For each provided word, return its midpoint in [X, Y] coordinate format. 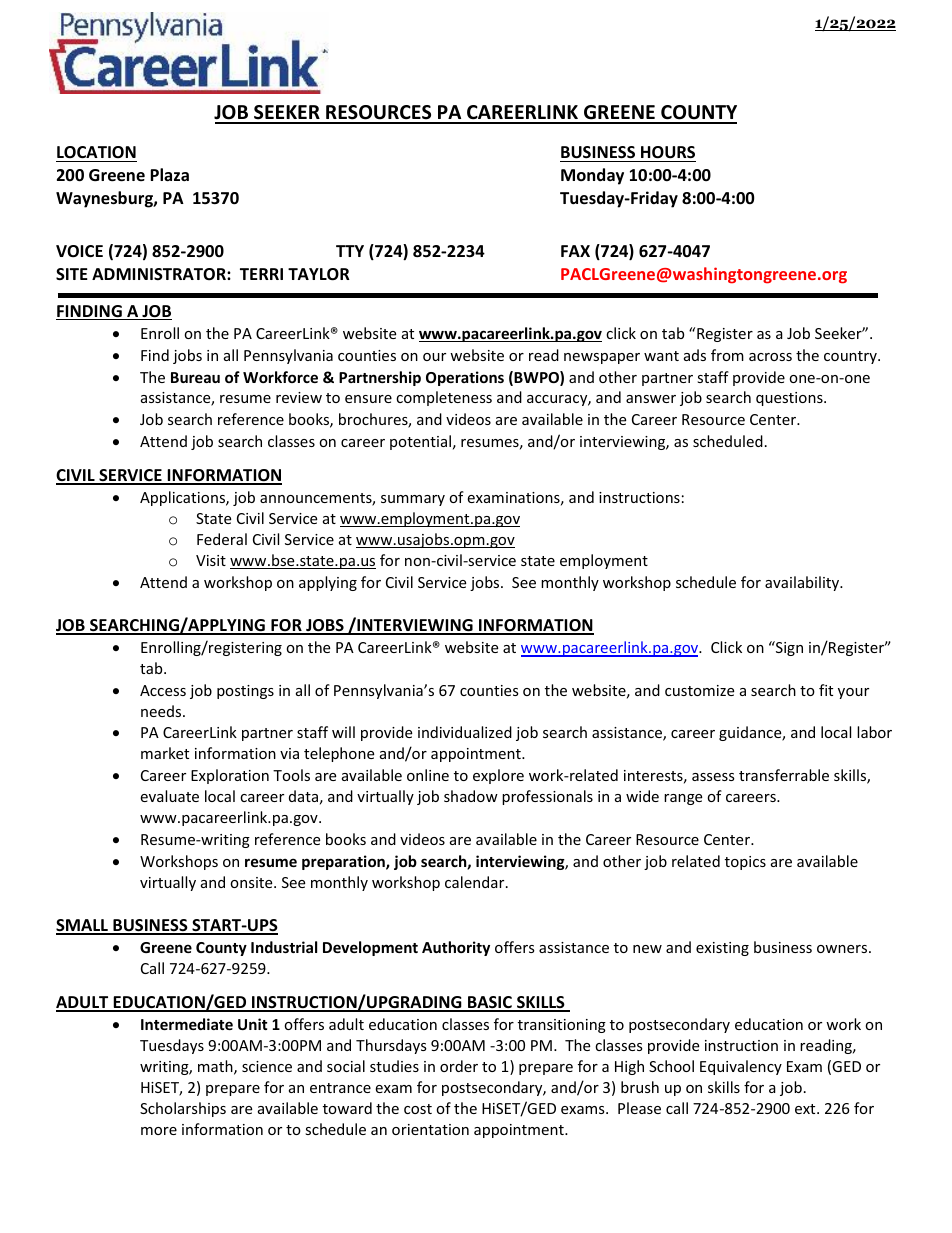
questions [790, 399]
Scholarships [183, 1109]
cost [418, 1109]
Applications [183, 498]
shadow [471, 796]
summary [413, 500]
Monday [592, 176]
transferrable [784, 775]
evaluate [169, 796]
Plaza [169, 174]
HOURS [668, 152]
